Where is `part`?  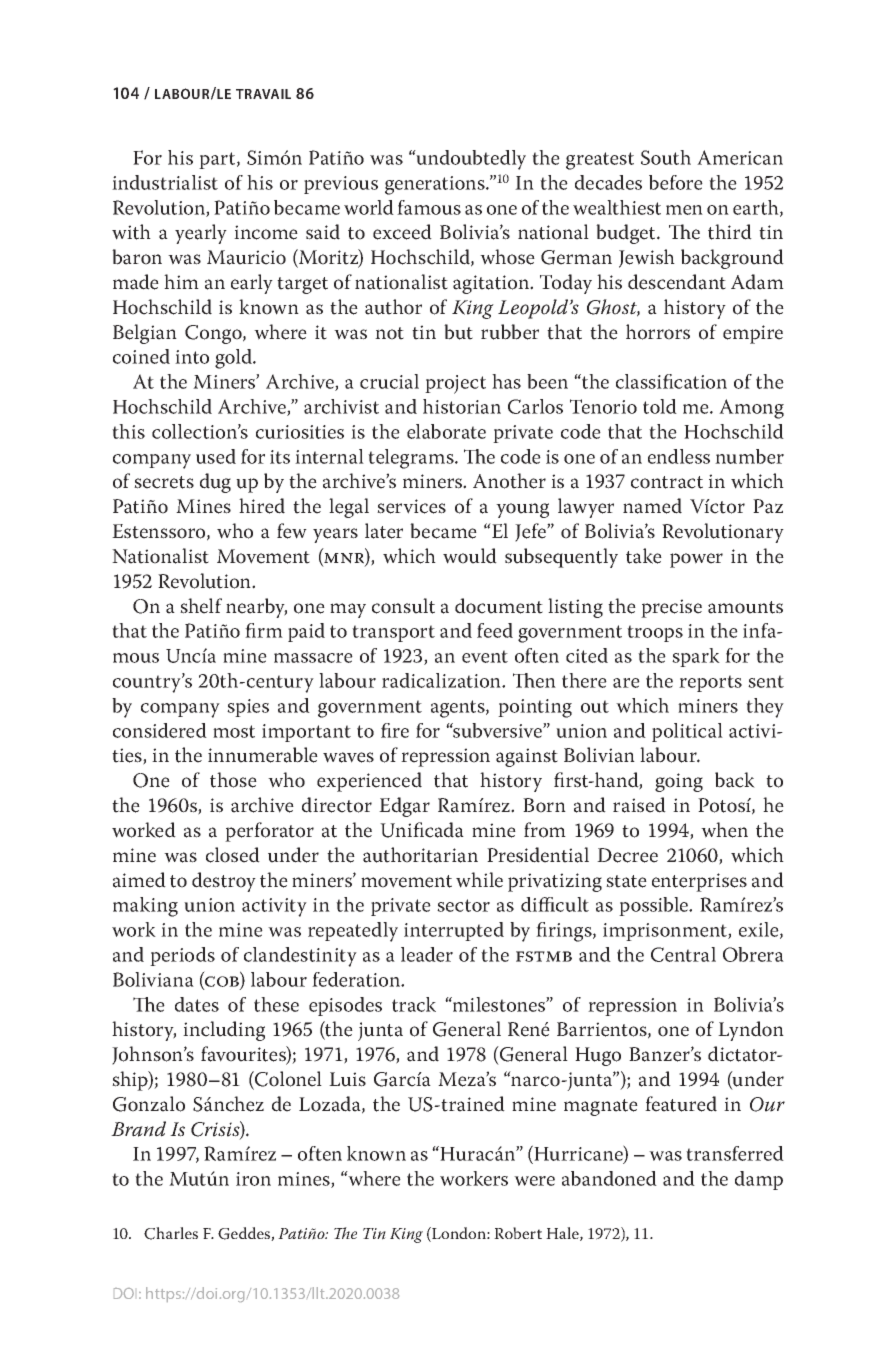 part is located at coordinates (218, 160).
